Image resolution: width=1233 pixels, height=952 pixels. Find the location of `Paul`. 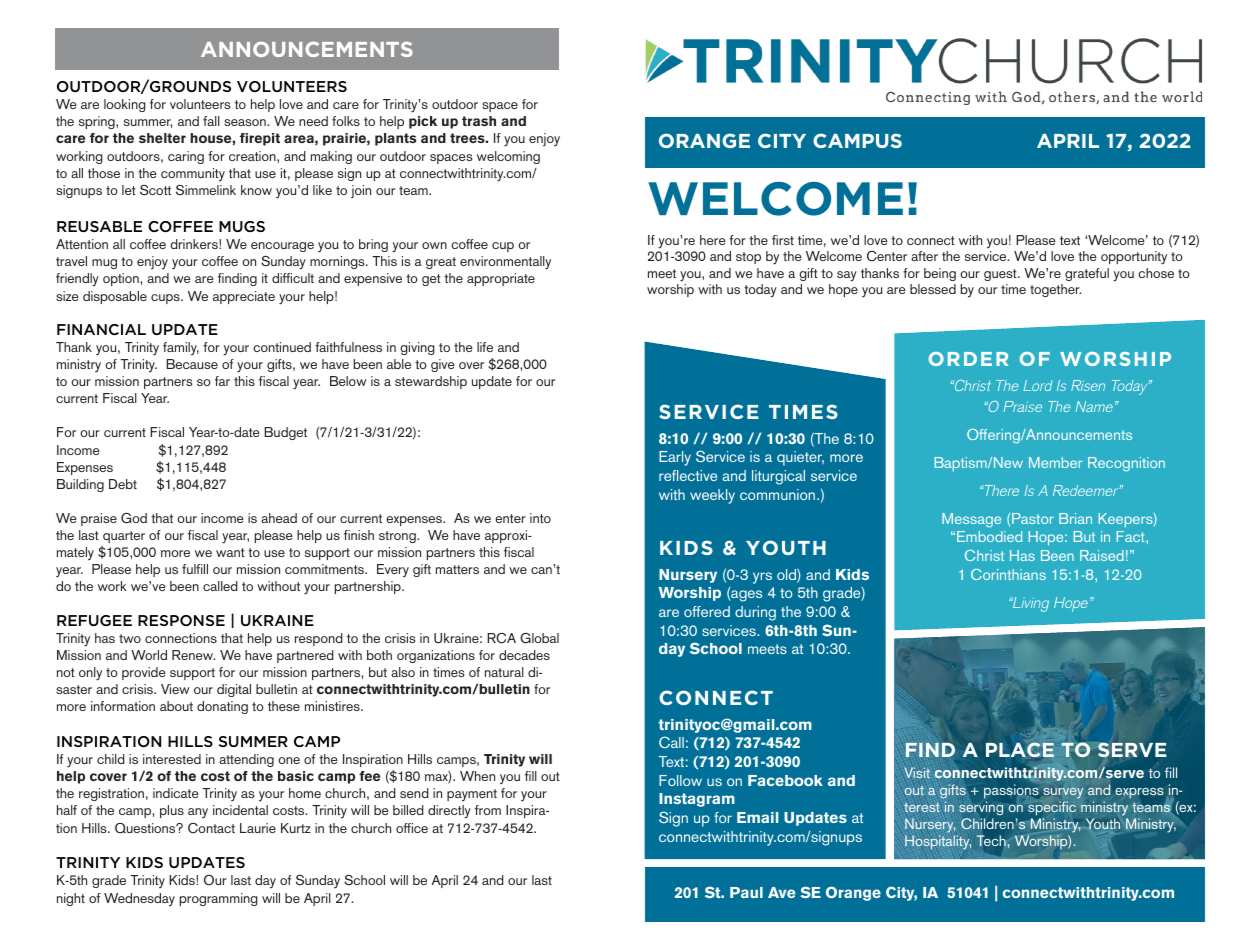

Paul is located at coordinates (746, 892).
